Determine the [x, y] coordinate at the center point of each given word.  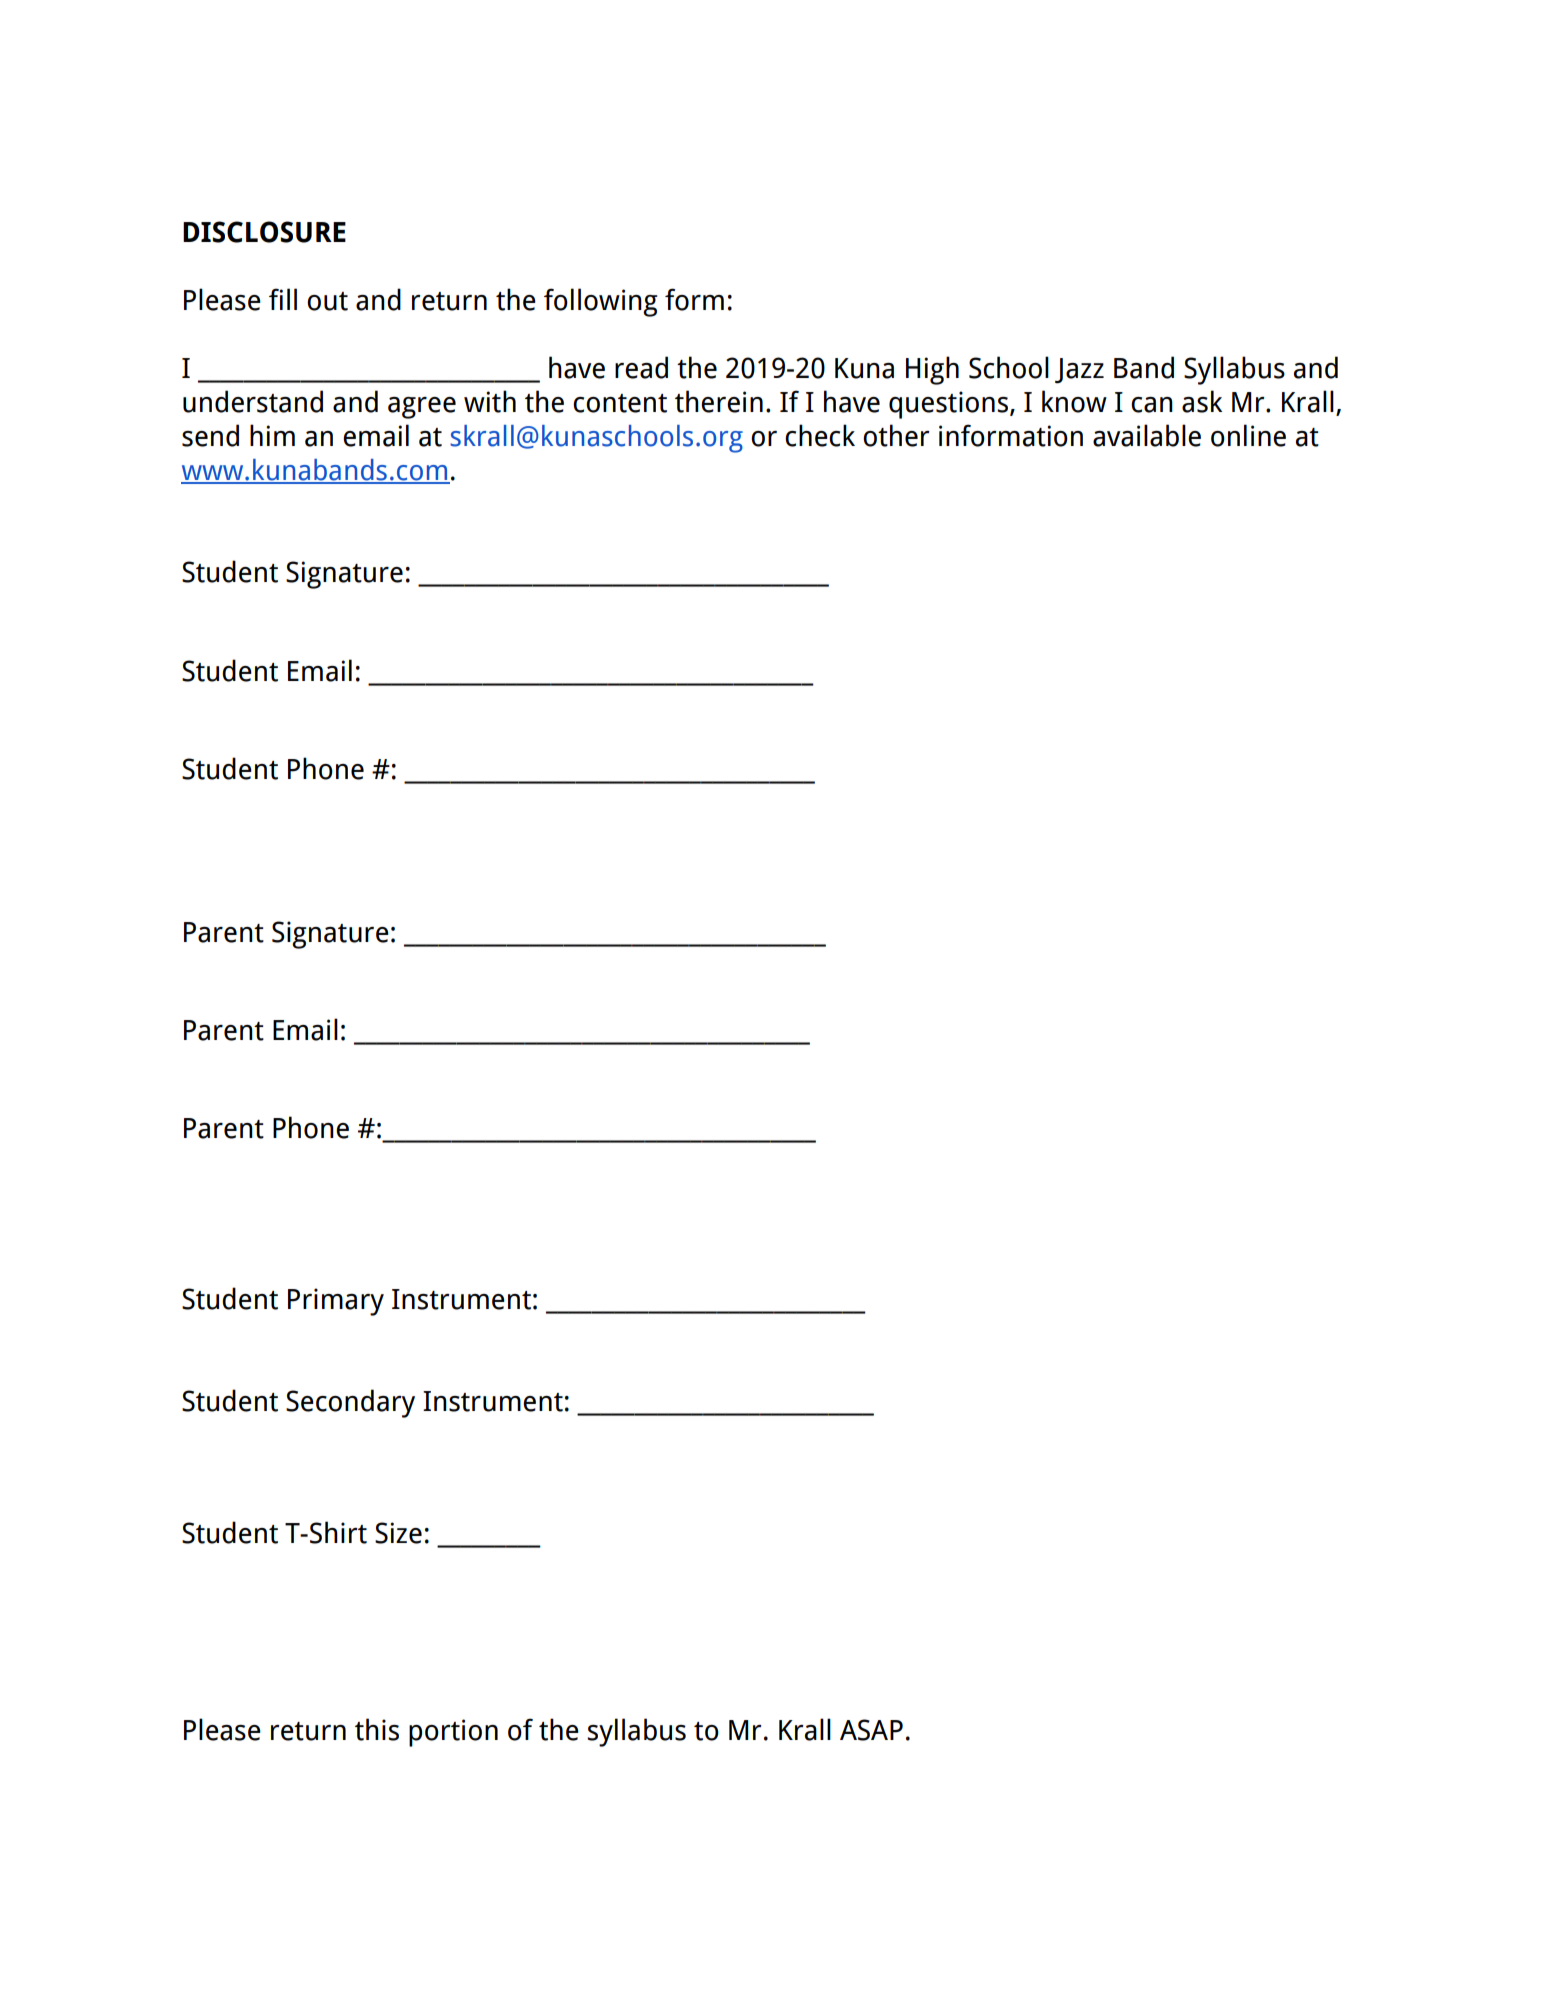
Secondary [350, 1403]
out [327, 301]
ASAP [871, 1730]
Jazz [1079, 371]
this [377, 1729]
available [1147, 435]
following [601, 302]
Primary [336, 1302]
